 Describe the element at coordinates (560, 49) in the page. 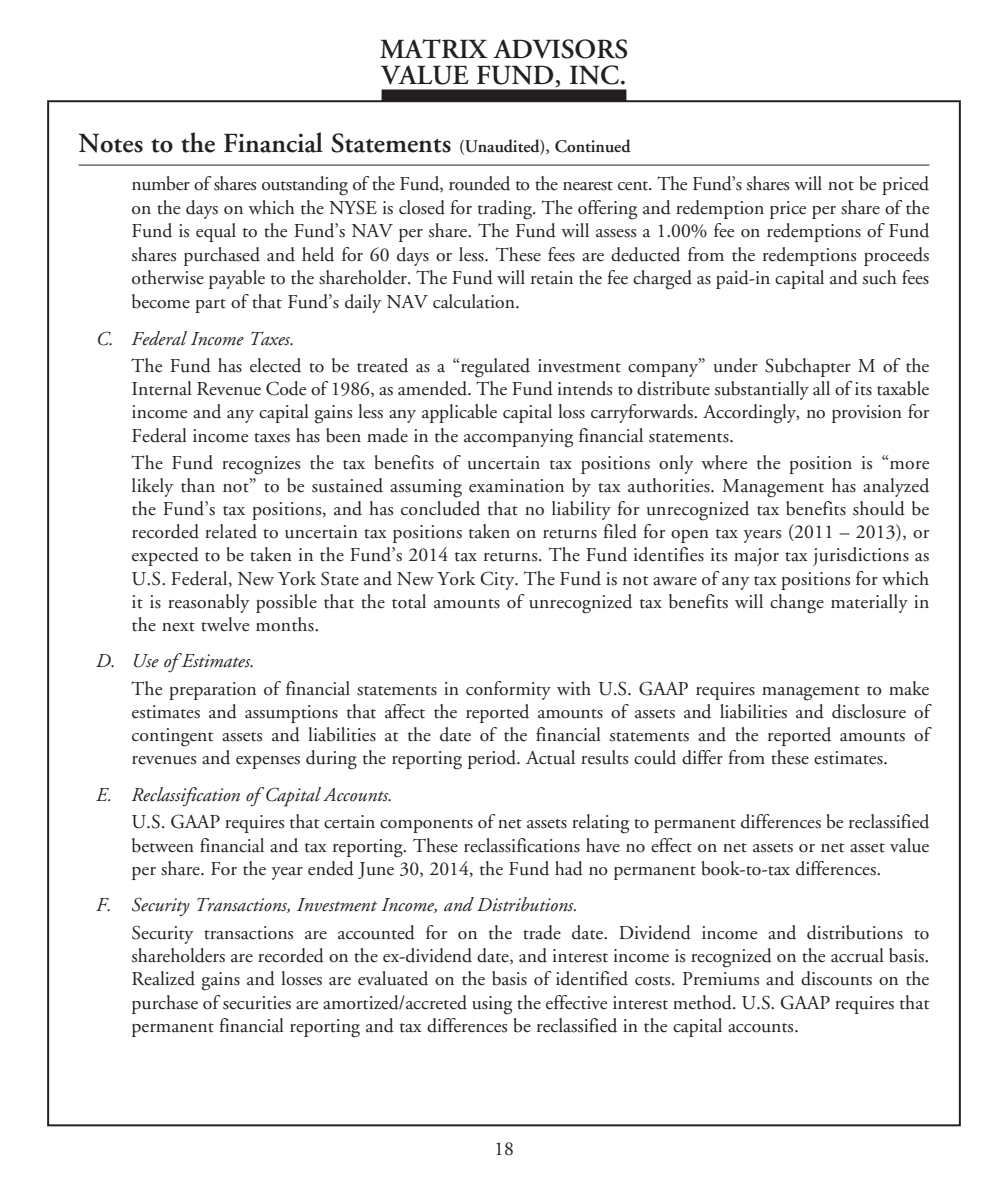

I see `ADVISORS` at that location.
